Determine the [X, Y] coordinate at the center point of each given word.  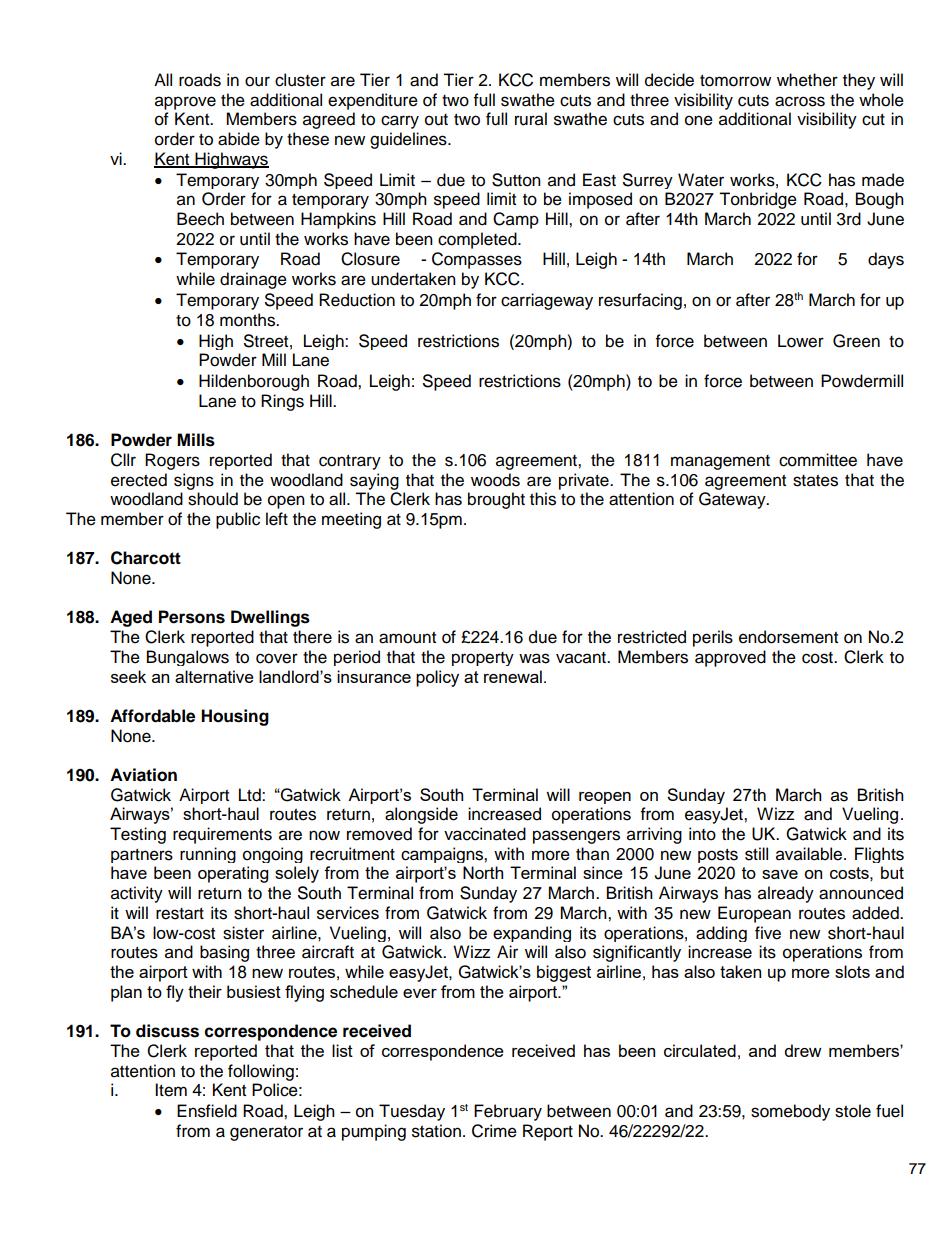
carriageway [547, 301]
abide [239, 139]
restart [180, 914]
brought [496, 500]
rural [531, 119]
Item [171, 1090]
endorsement [788, 637]
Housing [235, 717]
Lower [801, 341]
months [249, 320]
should [213, 499]
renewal [513, 676]
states [815, 481]
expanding [532, 934]
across [800, 101]
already [786, 894]
